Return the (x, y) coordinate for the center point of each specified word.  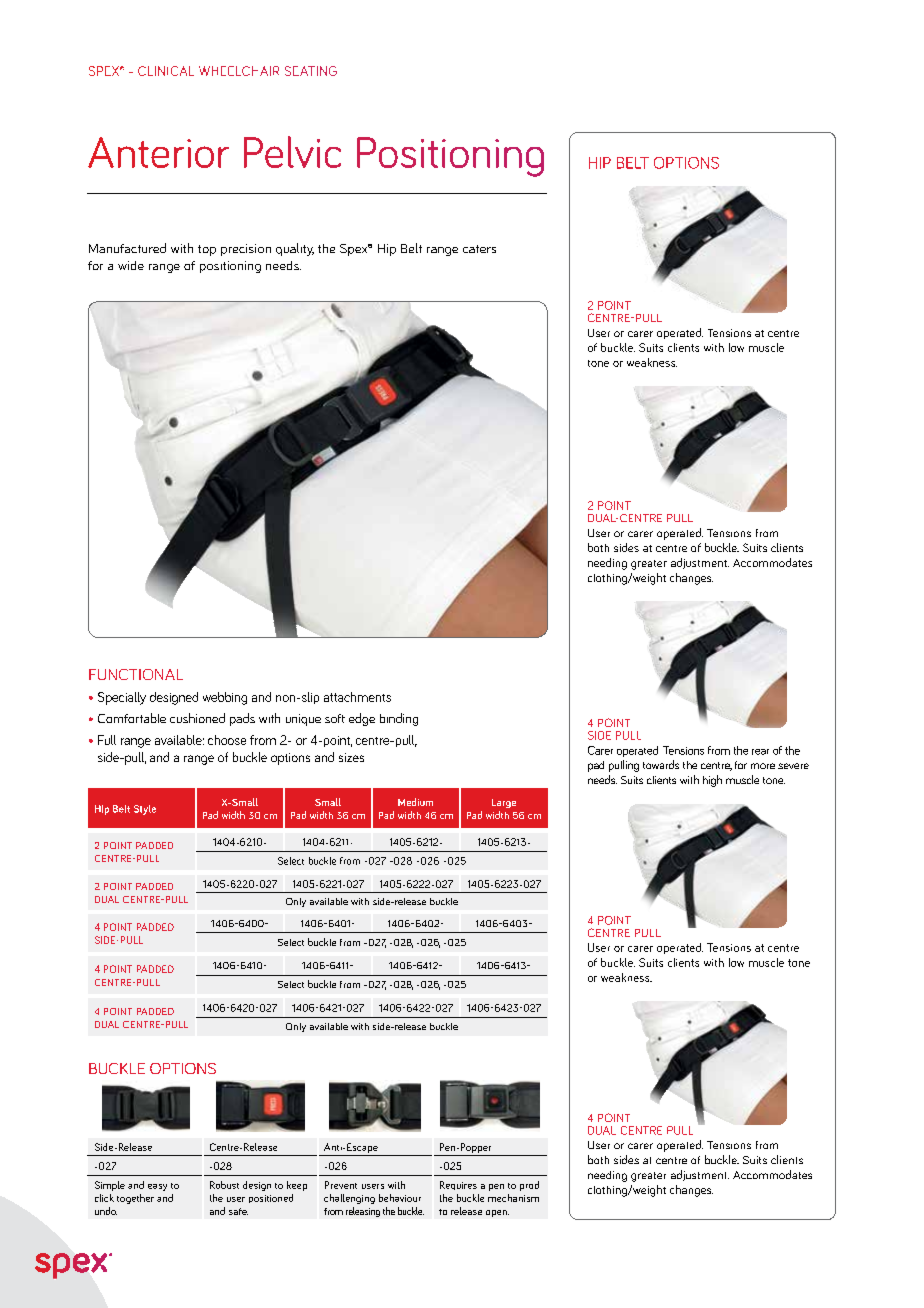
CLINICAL (166, 71)
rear (760, 752)
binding (399, 719)
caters (479, 249)
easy (157, 1187)
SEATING (311, 71)
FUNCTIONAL (136, 674)
